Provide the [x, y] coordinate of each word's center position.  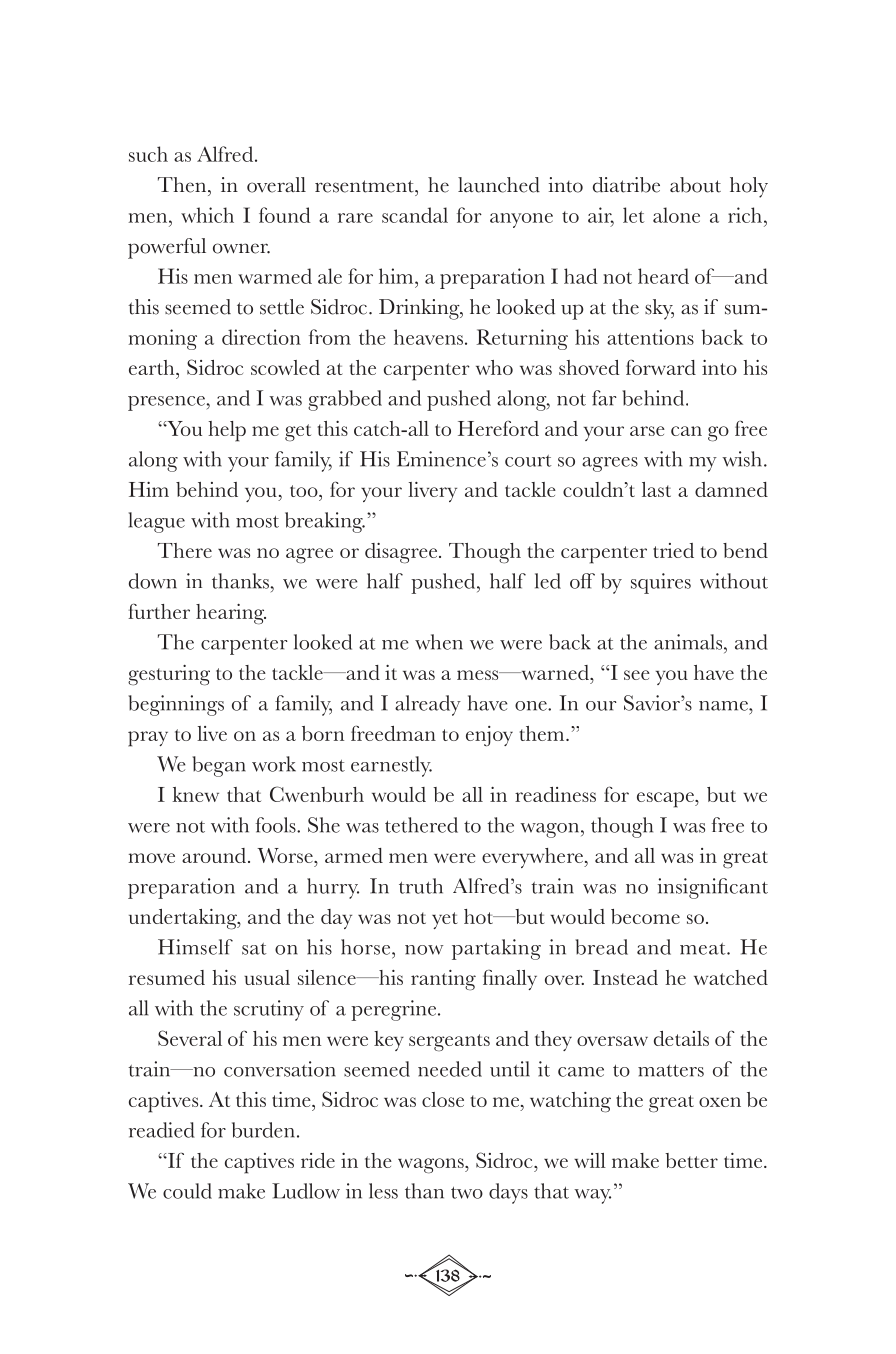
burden [263, 1130]
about [695, 185]
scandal [415, 215]
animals [689, 642]
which [207, 215]
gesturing [169, 675]
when [439, 642]
